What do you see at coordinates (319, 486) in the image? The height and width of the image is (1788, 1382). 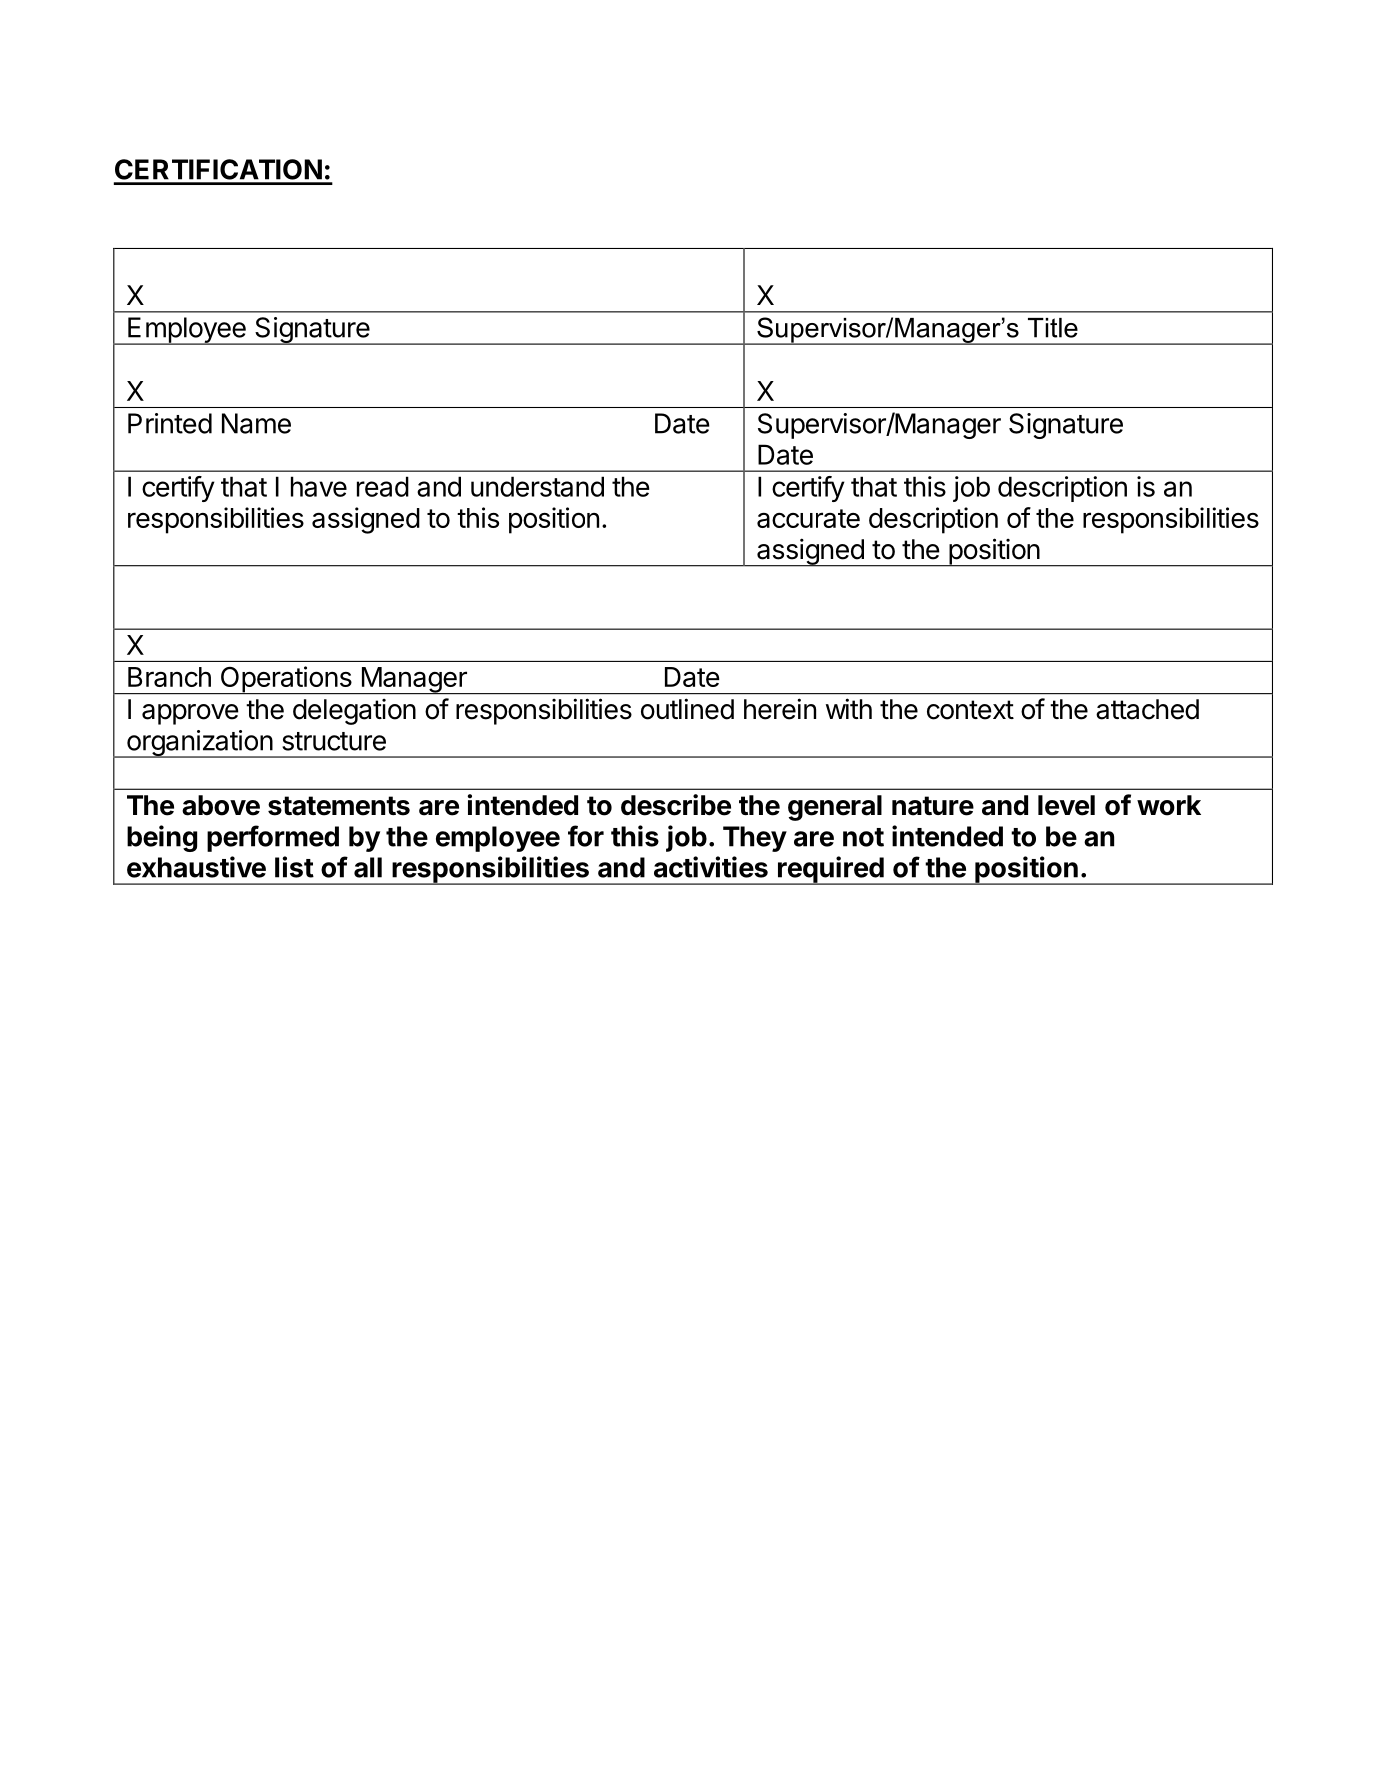 I see `have` at bounding box center [319, 486].
